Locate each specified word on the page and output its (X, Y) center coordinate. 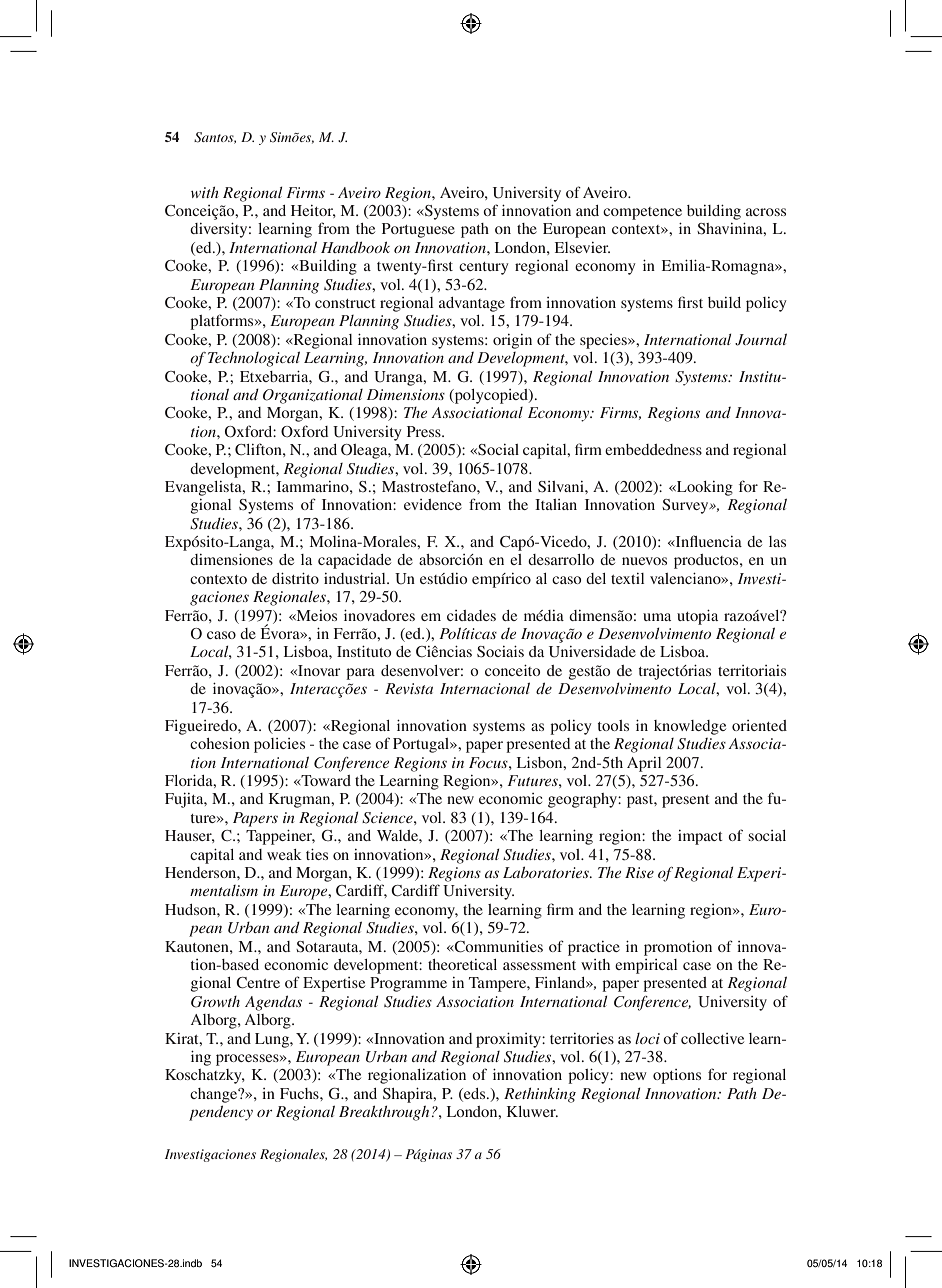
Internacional (485, 688)
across (766, 212)
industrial (356, 578)
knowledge (690, 727)
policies (279, 745)
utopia (697, 617)
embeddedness (653, 449)
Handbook (355, 247)
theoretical (462, 964)
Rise (639, 872)
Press (425, 431)
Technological (254, 359)
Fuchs (300, 1093)
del (596, 578)
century (484, 268)
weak (284, 854)
